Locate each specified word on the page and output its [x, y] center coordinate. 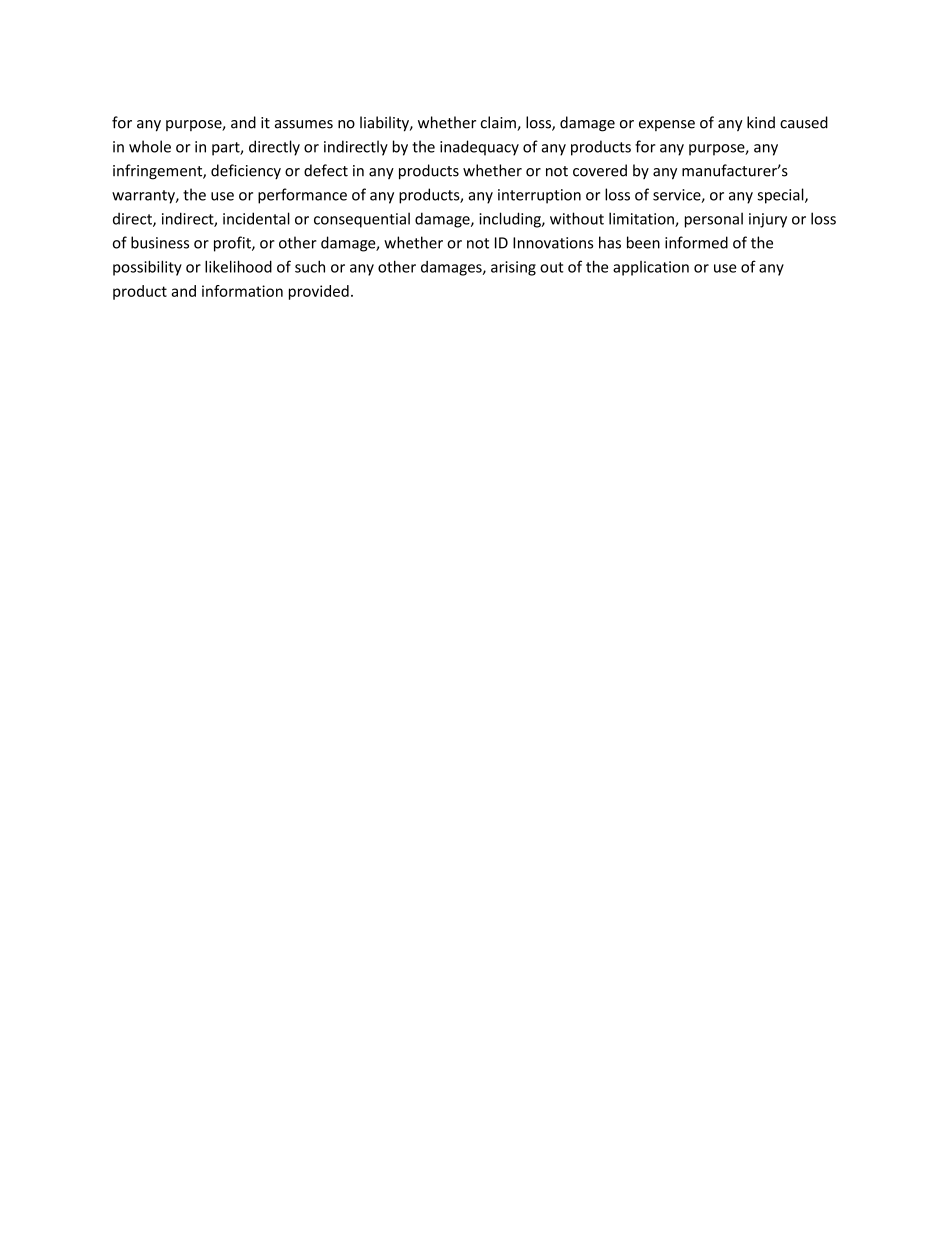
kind [761, 122]
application [651, 268]
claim [499, 123]
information [242, 291]
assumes [304, 124]
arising [513, 268]
